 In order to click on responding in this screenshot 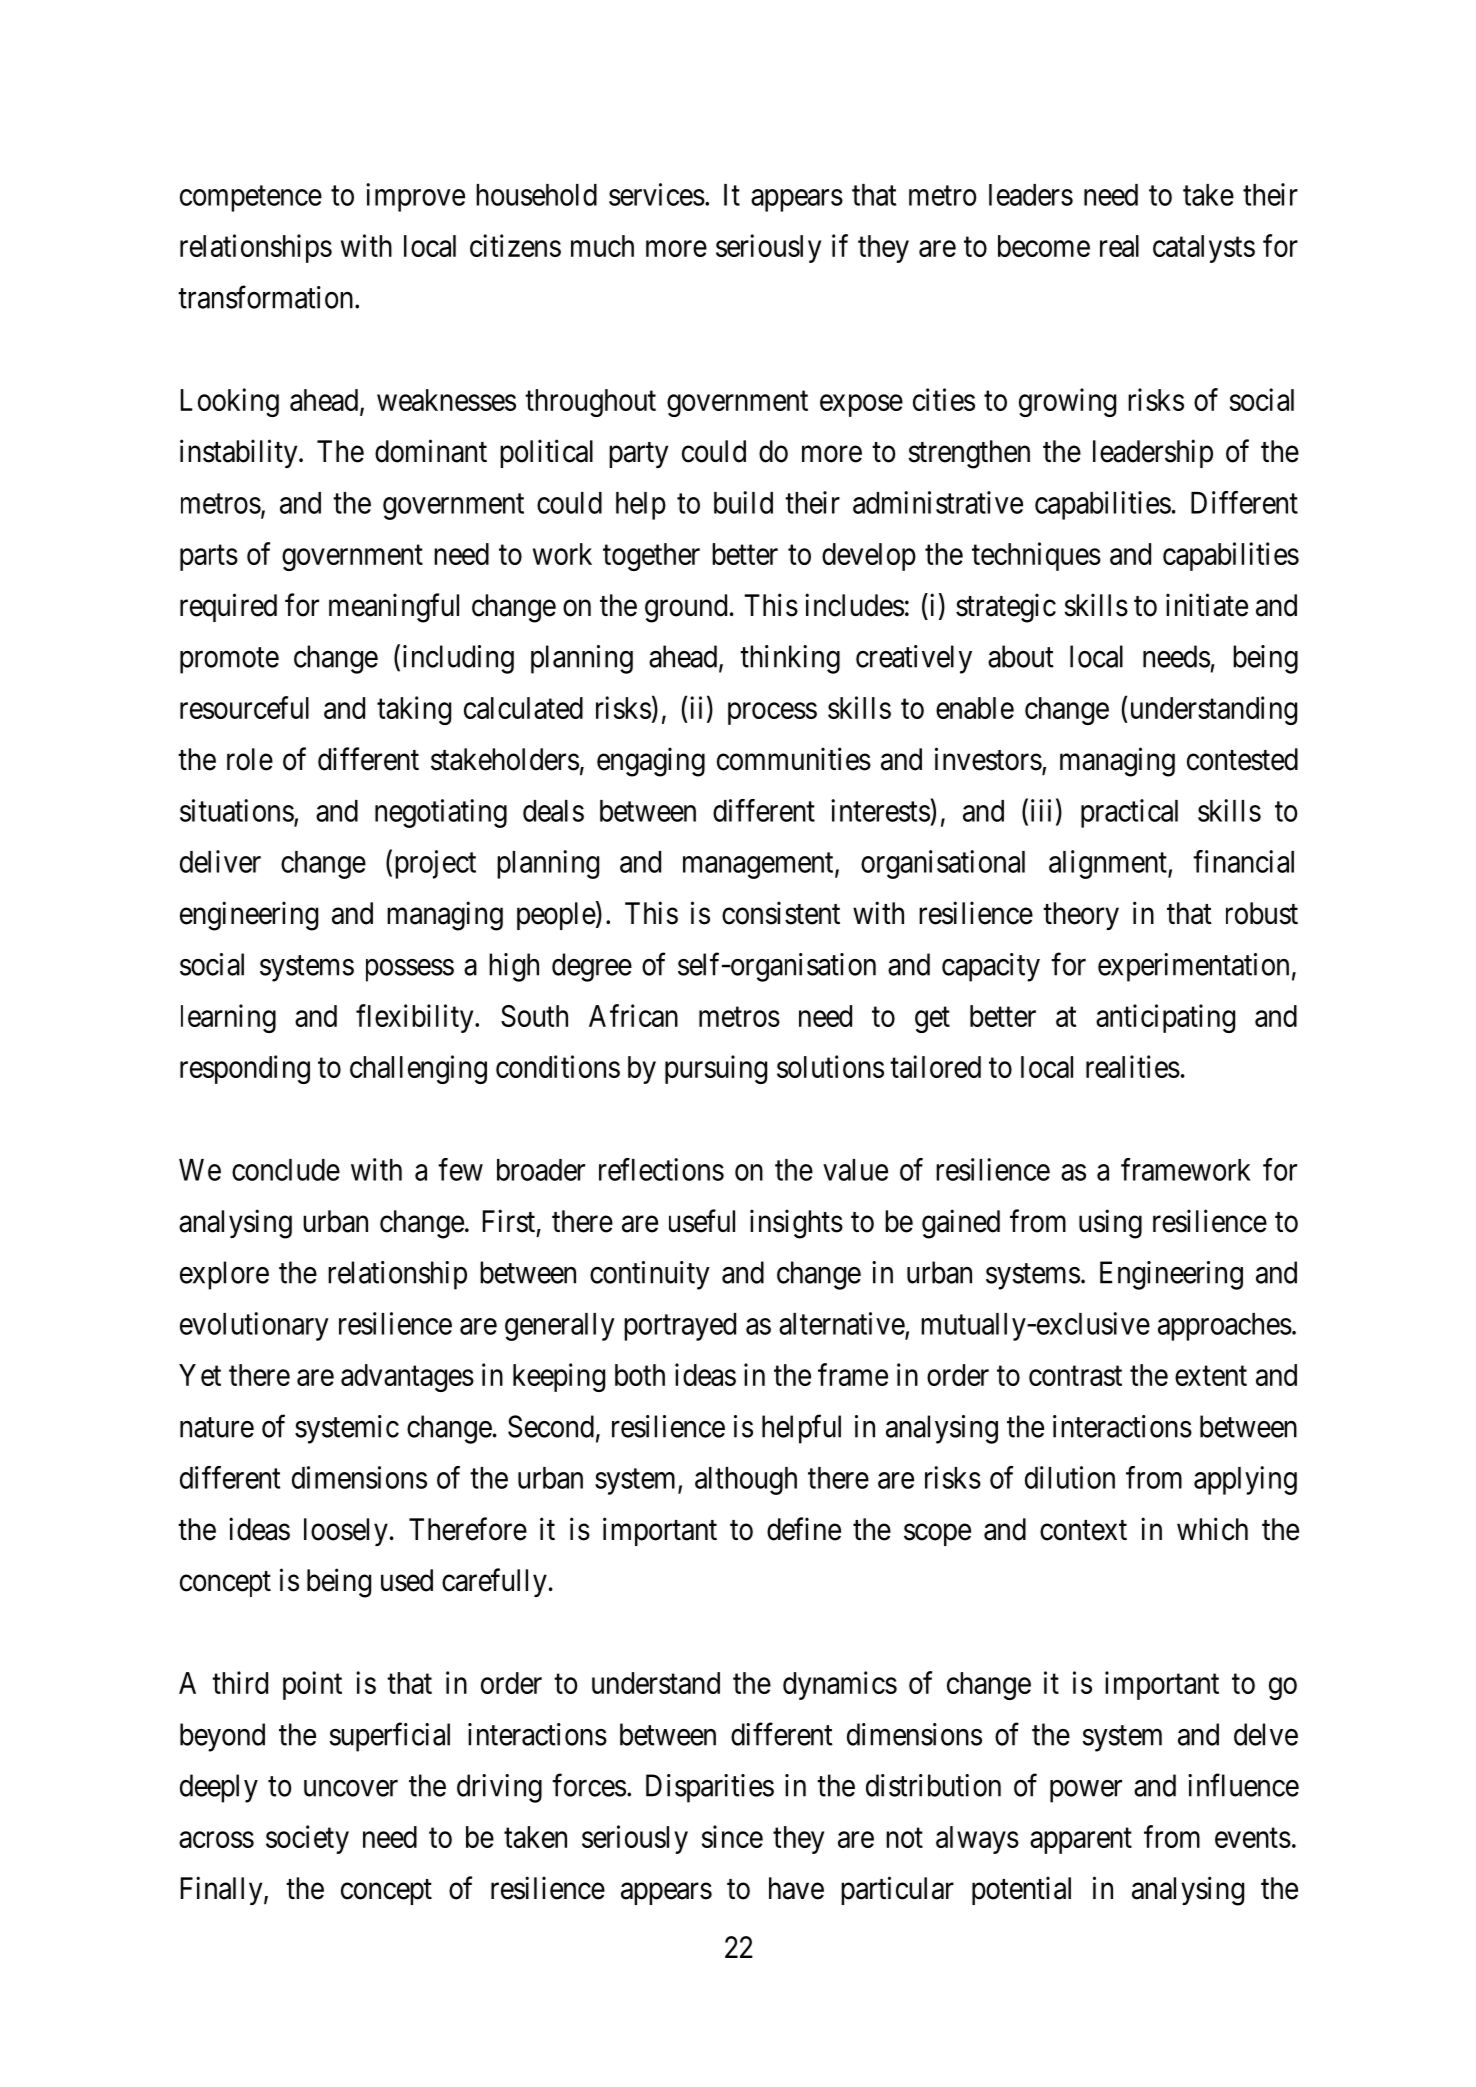, I will do `click(245, 1069)`.
